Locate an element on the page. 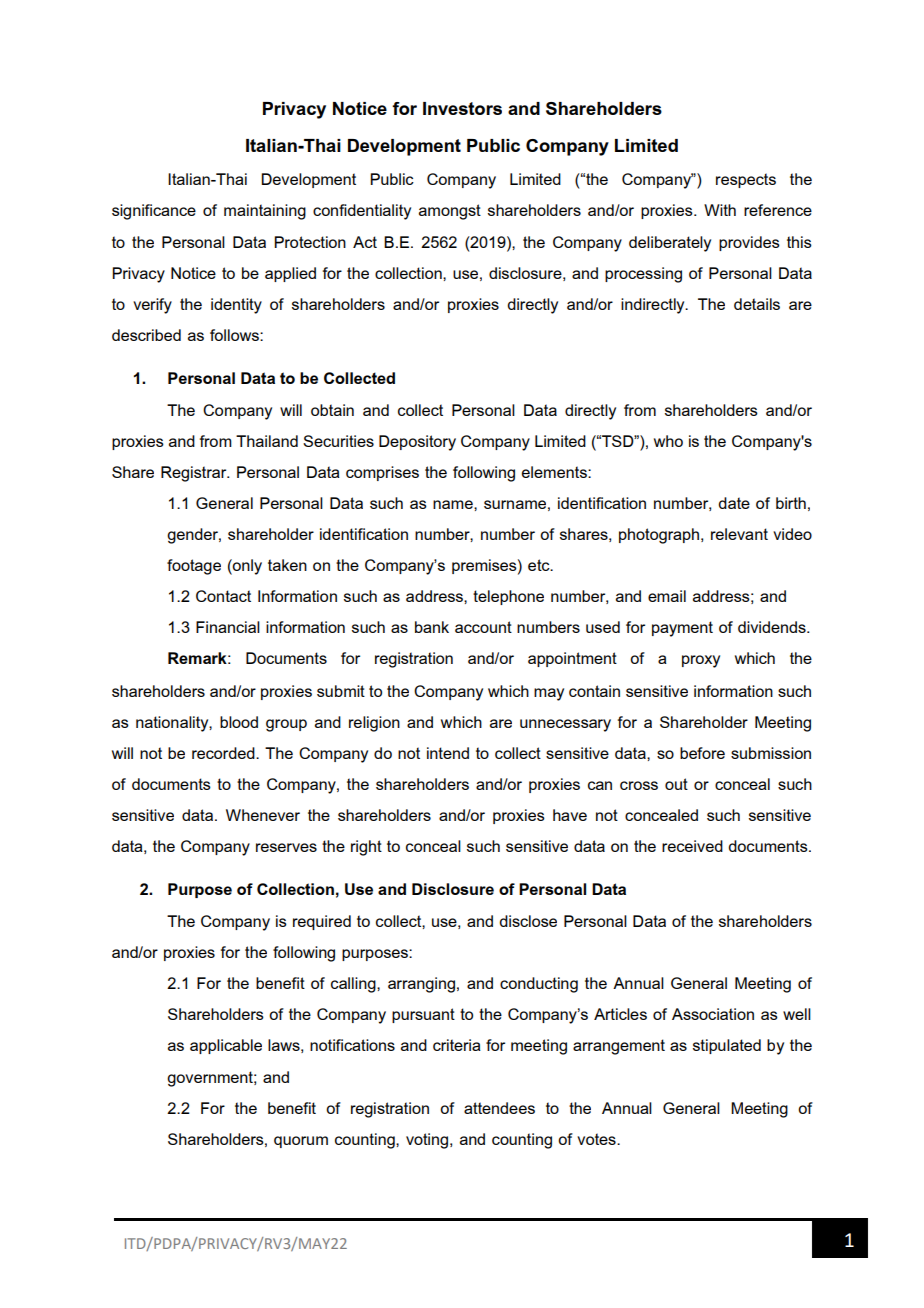  received is located at coordinates (692, 846).
